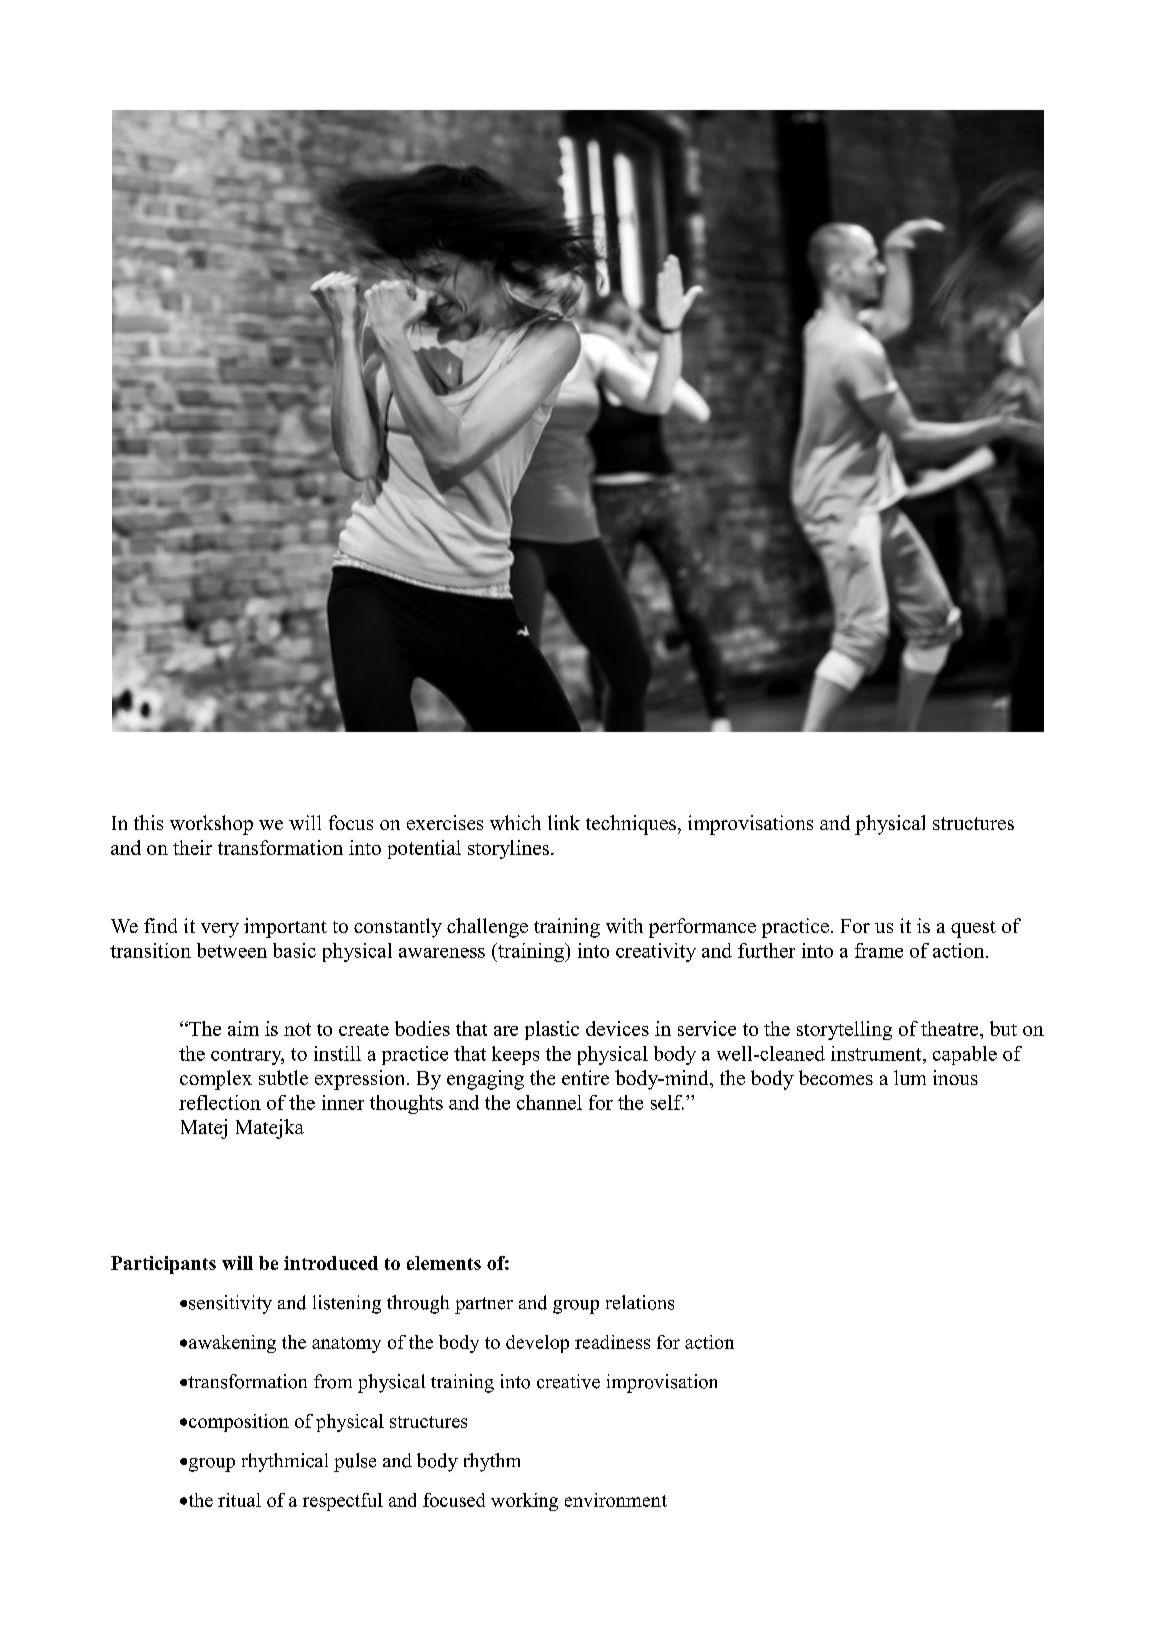  What do you see at coordinates (564, 822) in the screenshot?
I see `link` at bounding box center [564, 822].
